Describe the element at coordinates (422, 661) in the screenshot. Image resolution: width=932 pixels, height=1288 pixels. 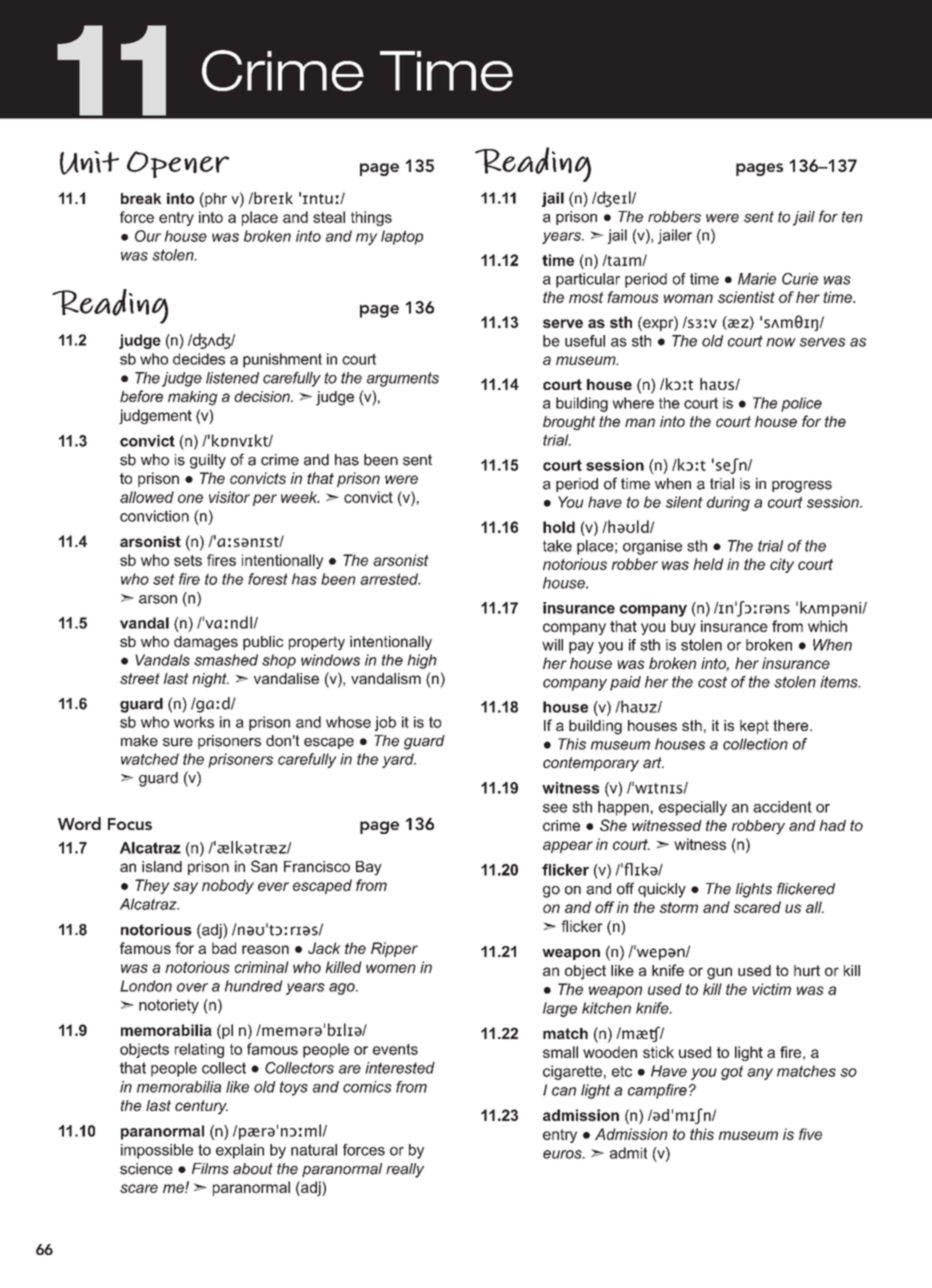
I see `high` at that location.
